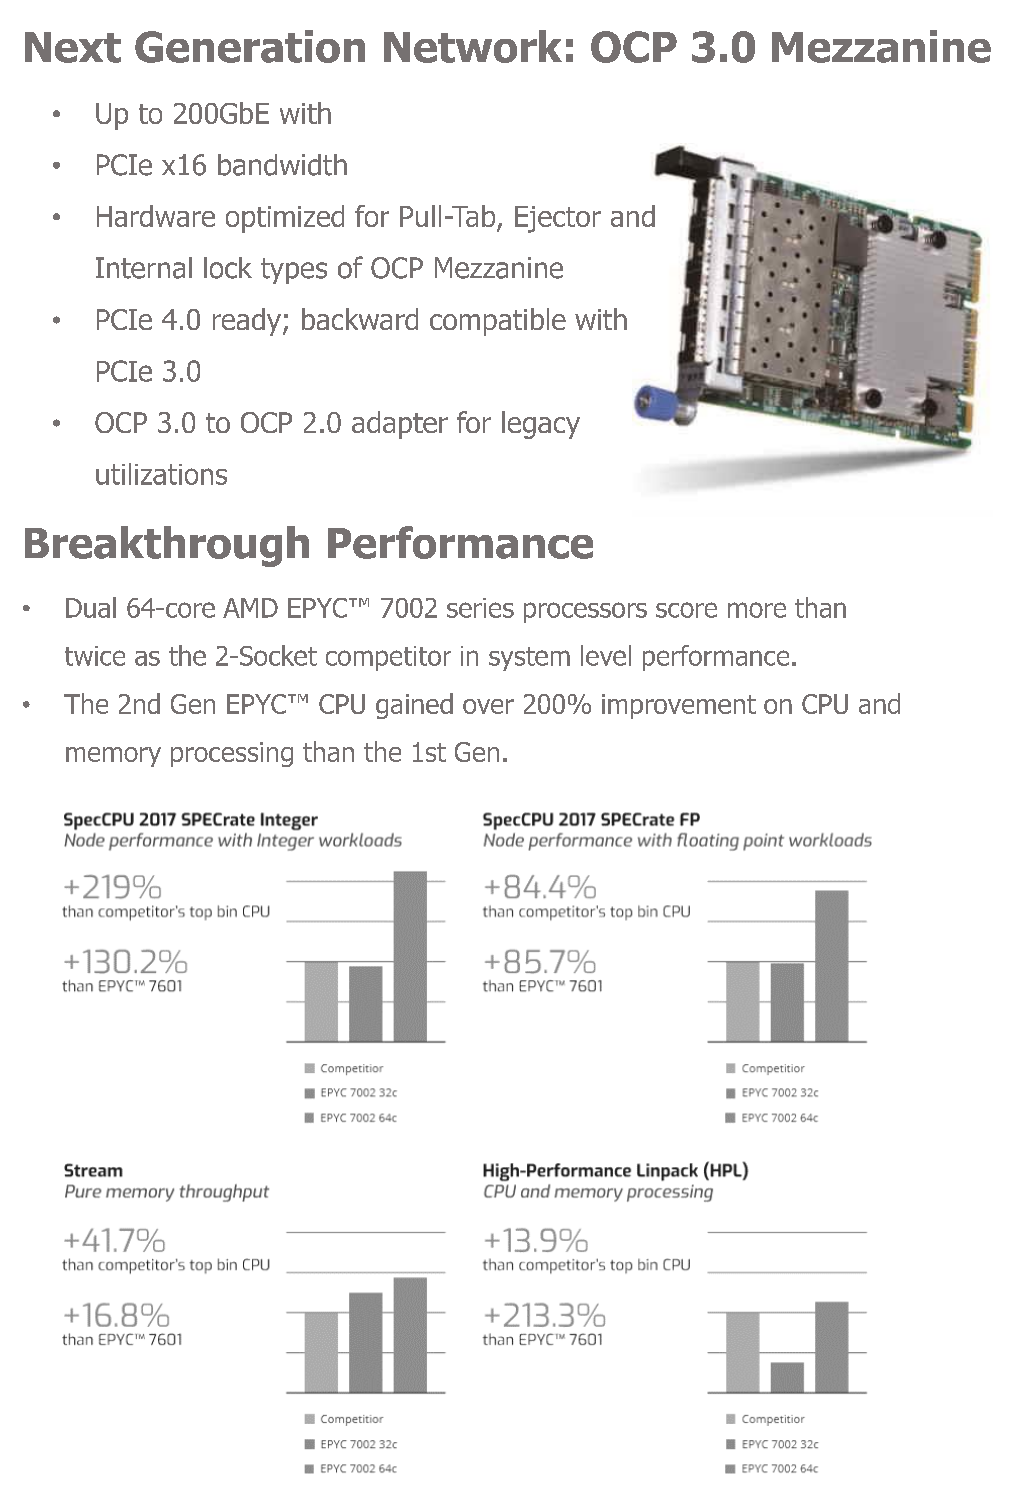 This image has height=1488, width=1030. Describe the element at coordinates (541, 425) in the image. I see `legacy` at that location.
